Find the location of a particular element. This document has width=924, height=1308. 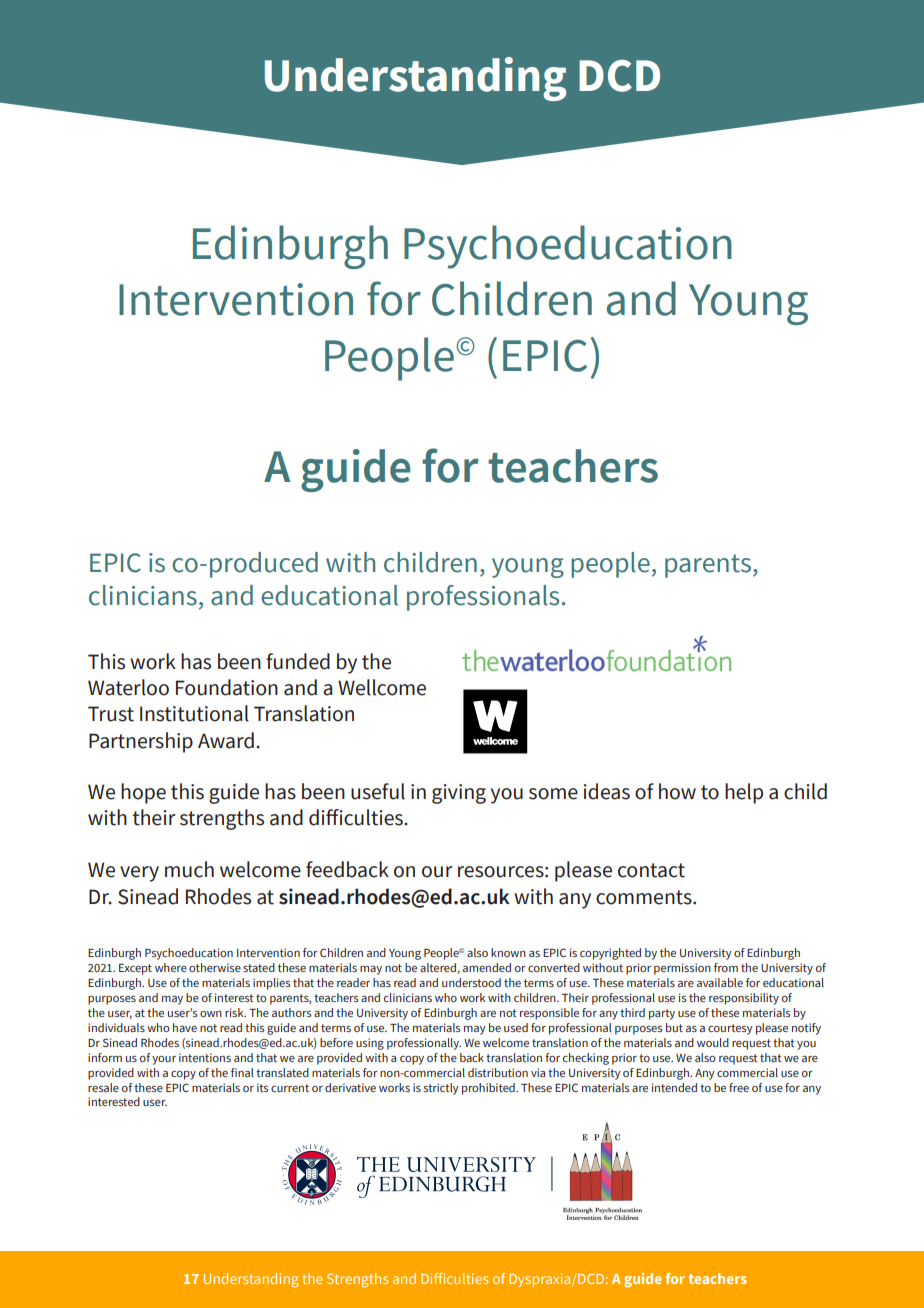

how is located at coordinates (677, 791).
